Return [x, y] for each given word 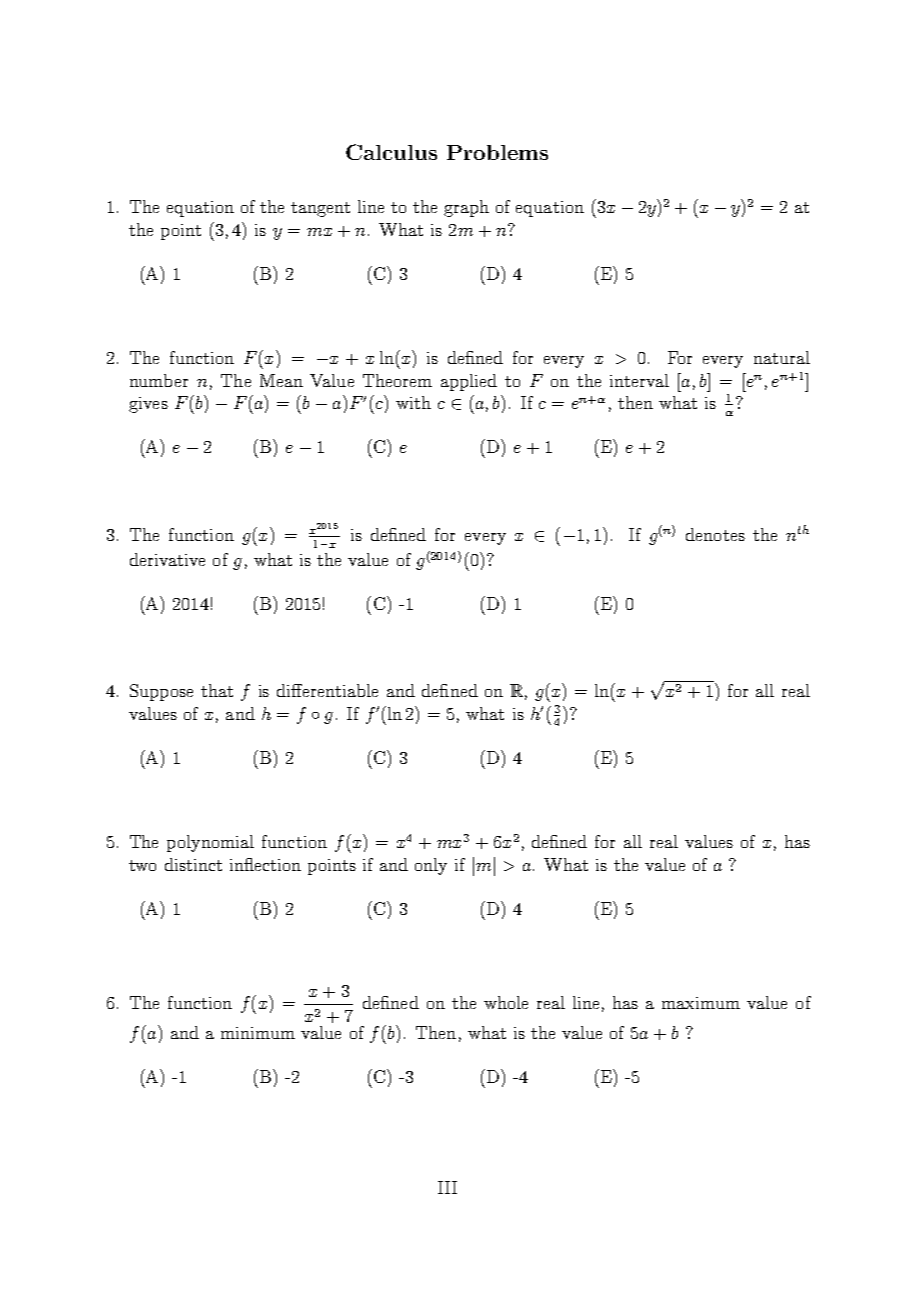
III [447, 1187]
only [431, 866]
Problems [497, 152]
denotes [715, 534]
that [217, 690]
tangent [320, 209]
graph [466, 208]
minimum [258, 1033]
